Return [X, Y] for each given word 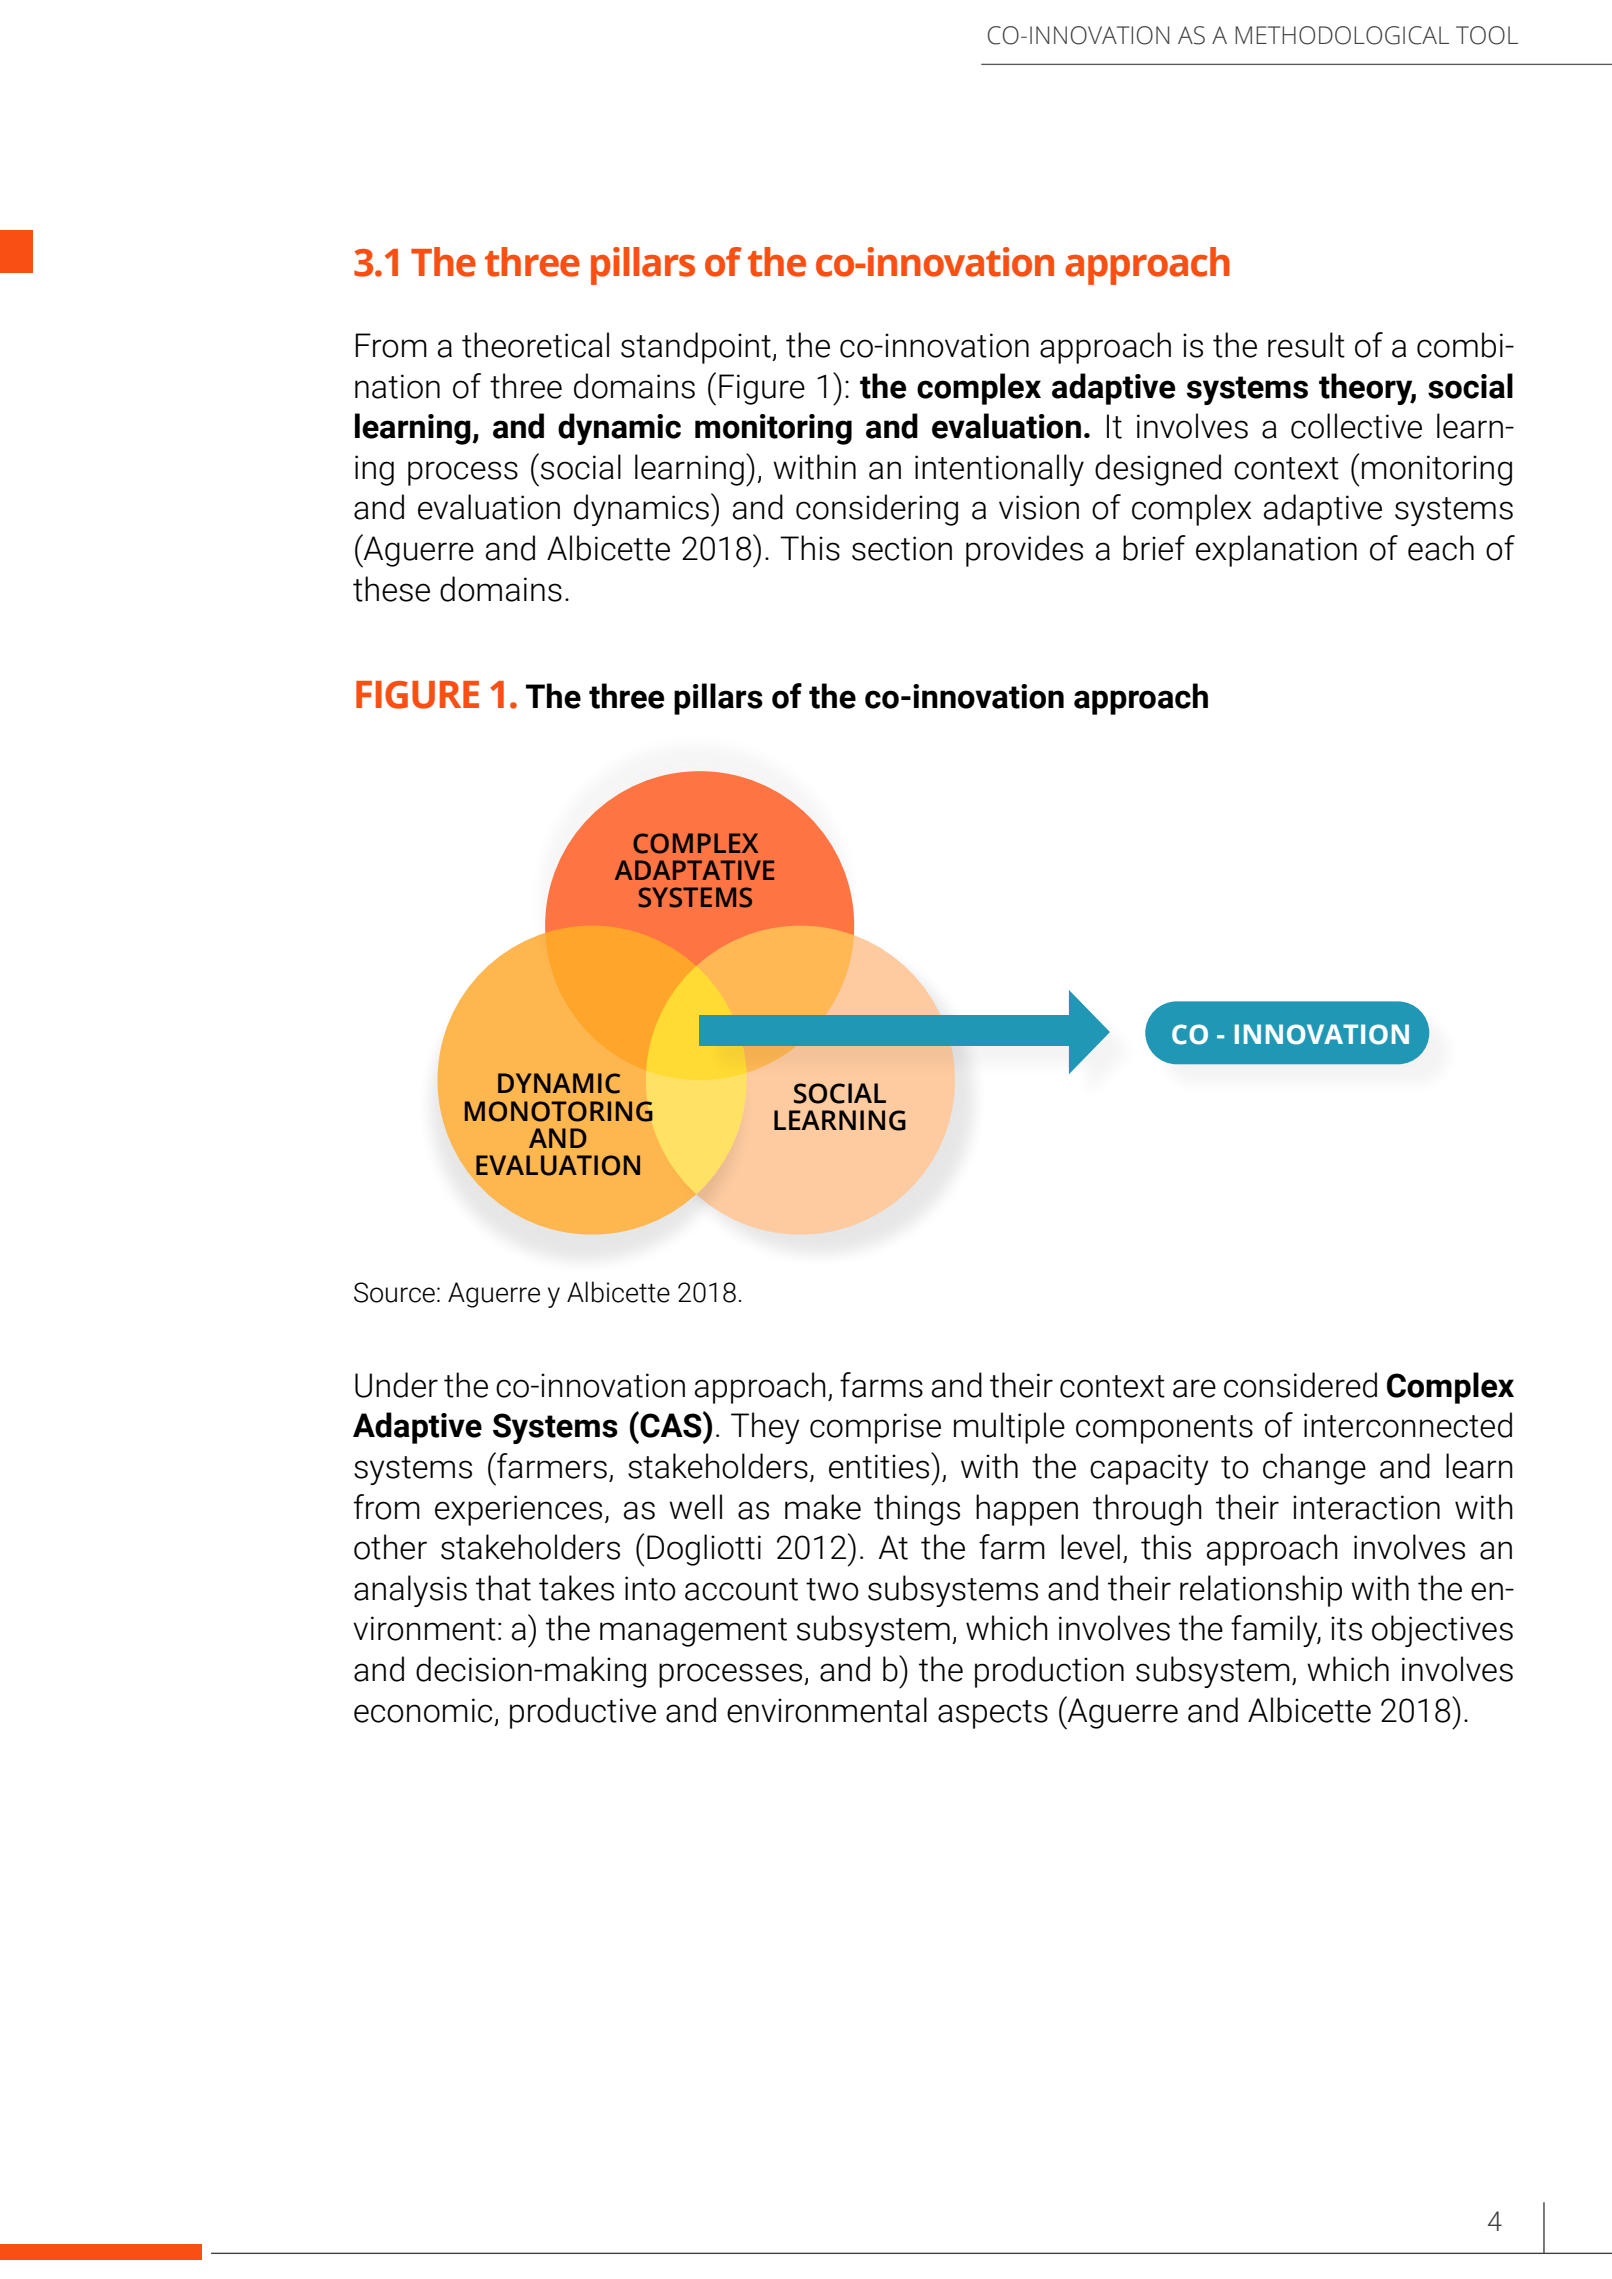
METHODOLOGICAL [1342, 35]
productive [583, 1713]
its [1346, 1628]
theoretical [535, 345]
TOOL [1487, 35]
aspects [993, 1714]
